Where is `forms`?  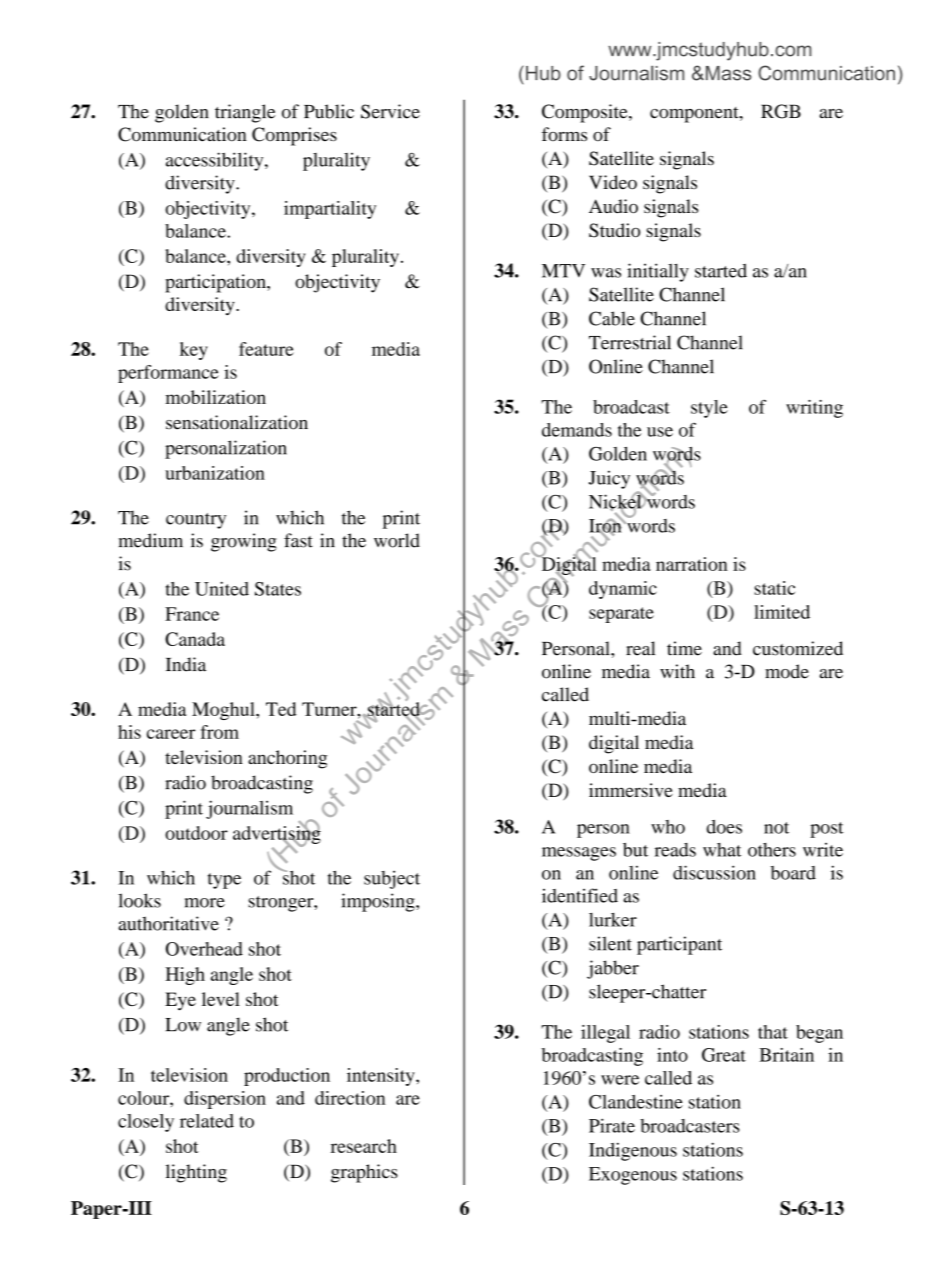 forms is located at coordinates (564, 134).
